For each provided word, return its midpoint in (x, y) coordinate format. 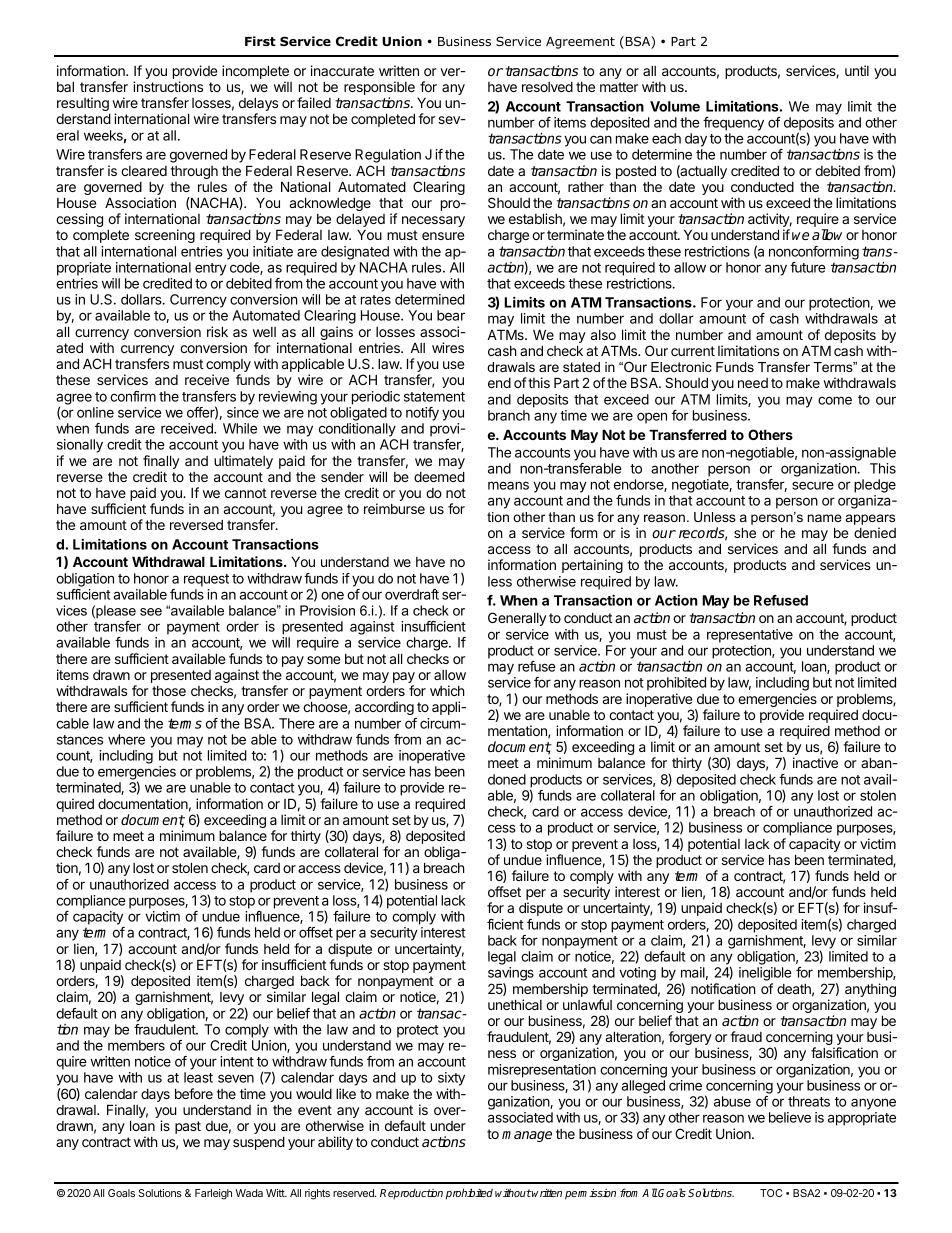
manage (527, 1136)
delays (258, 106)
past (188, 1127)
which (447, 690)
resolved (547, 87)
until (857, 70)
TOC (771, 1193)
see (151, 612)
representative (750, 636)
